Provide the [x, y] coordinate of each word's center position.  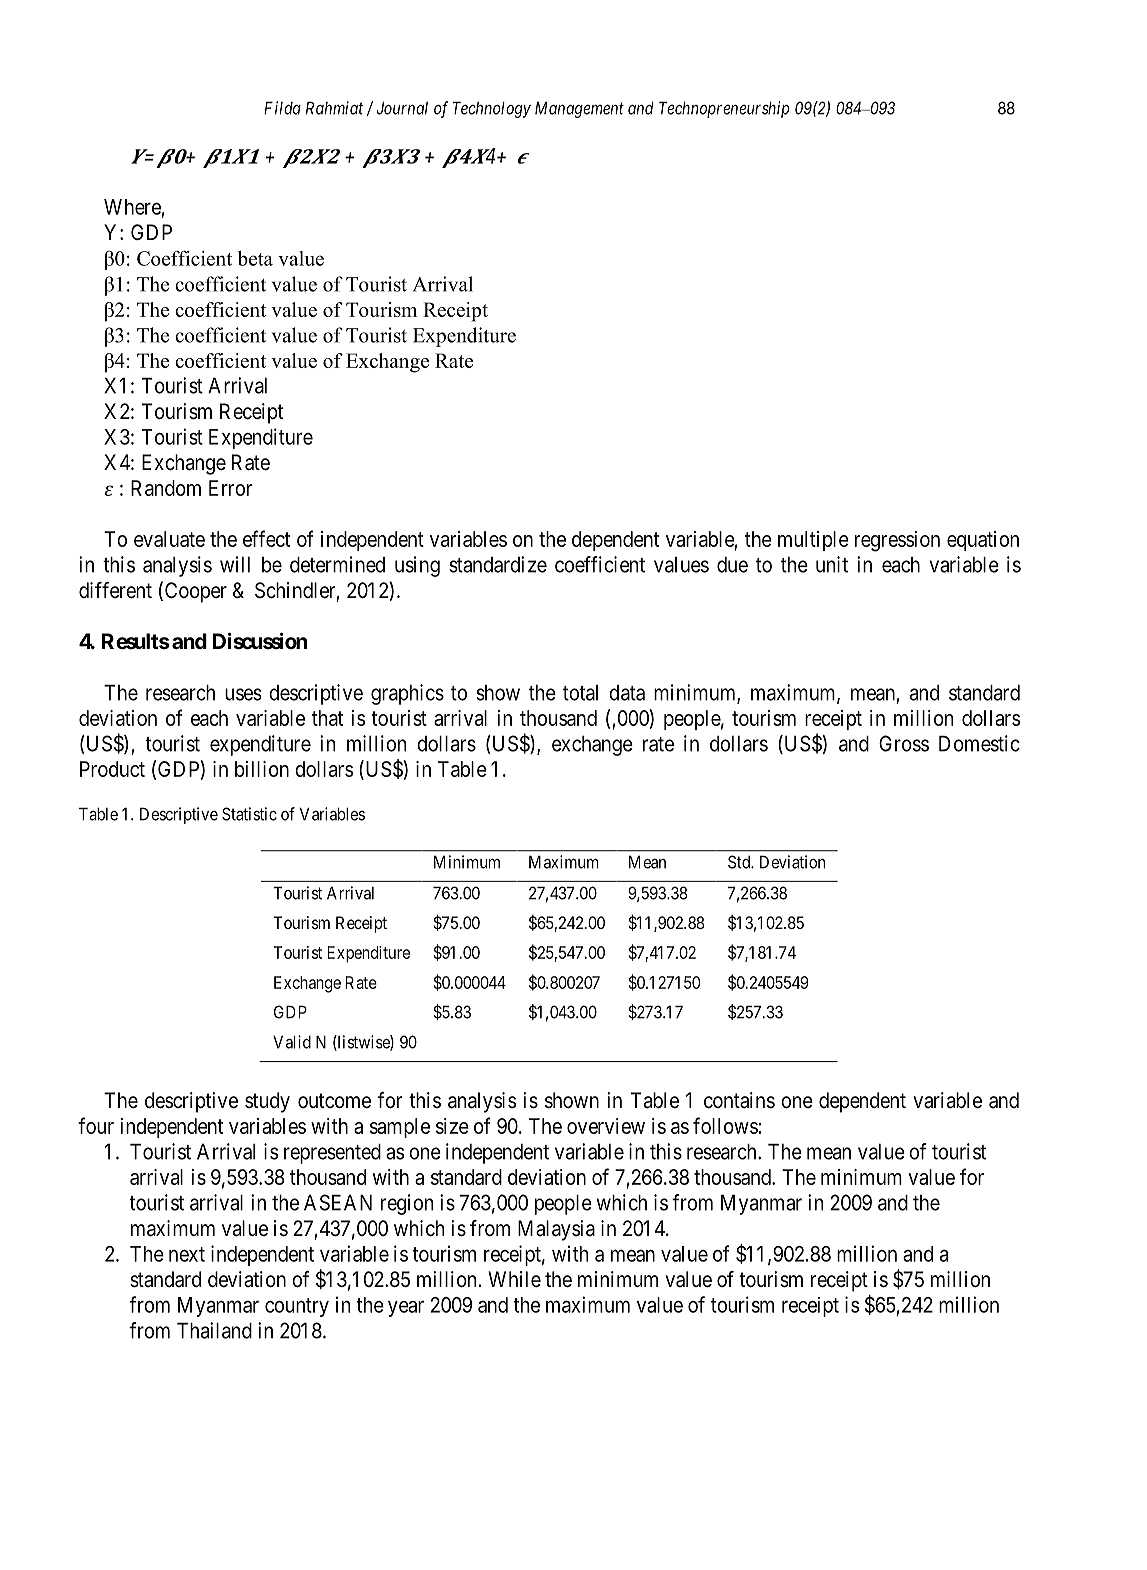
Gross [904, 743]
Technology [492, 109]
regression [897, 541]
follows [725, 1125]
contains [739, 1100]
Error [230, 488]
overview [606, 1126]
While [514, 1279]
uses [243, 694]
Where [132, 207]
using [417, 566]
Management [579, 109]
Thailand [214, 1330]
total [580, 693]
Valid [292, 1042]
